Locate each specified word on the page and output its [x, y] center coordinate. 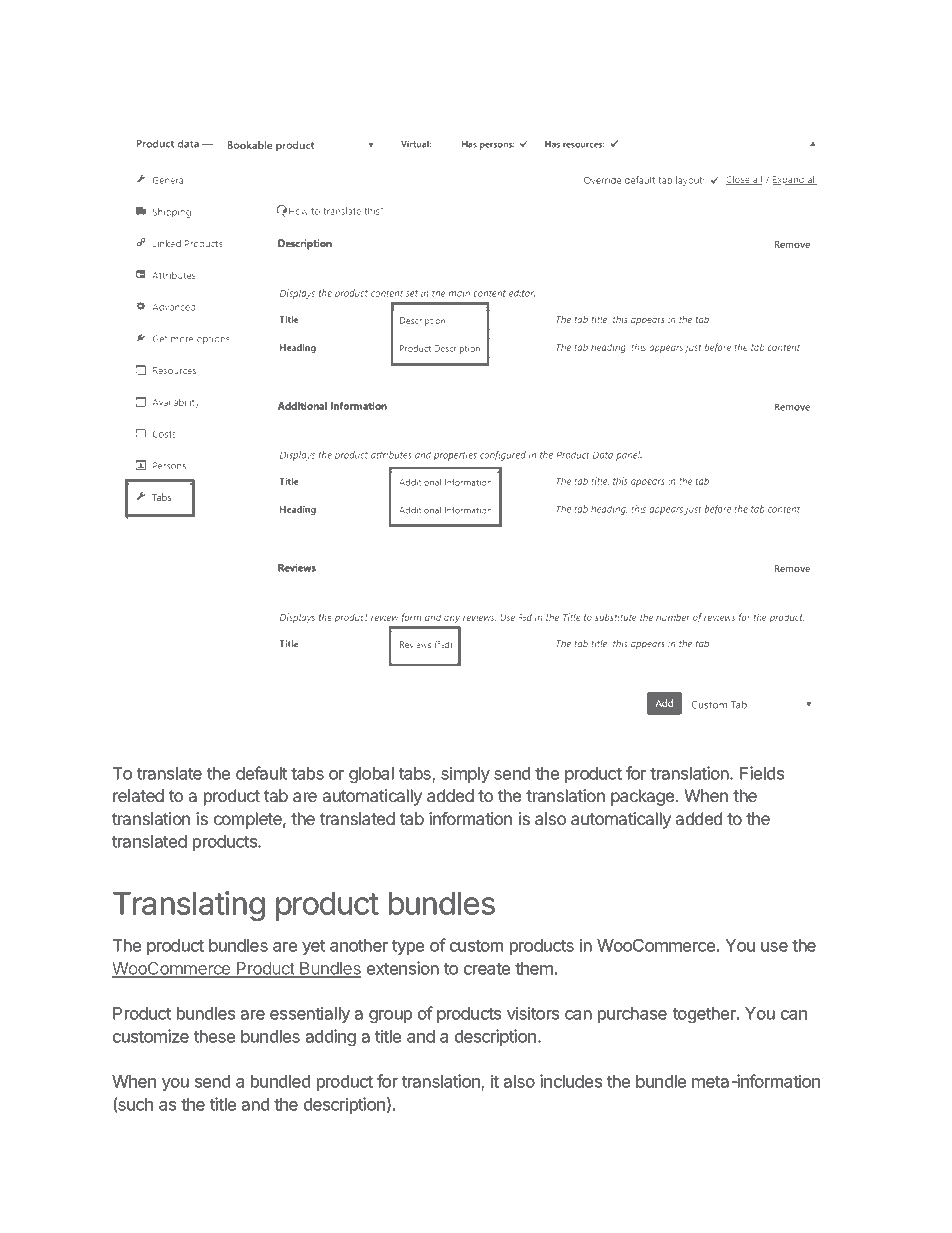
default [261, 773]
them [534, 968]
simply [465, 774]
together [705, 1015]
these [214, 1036]
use [774, 947]
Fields [762, 773]
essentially [310, 1014]
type [408, 947]
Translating [189, 906]
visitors [533, 1013]
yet [313, 947]
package [644, 797]
